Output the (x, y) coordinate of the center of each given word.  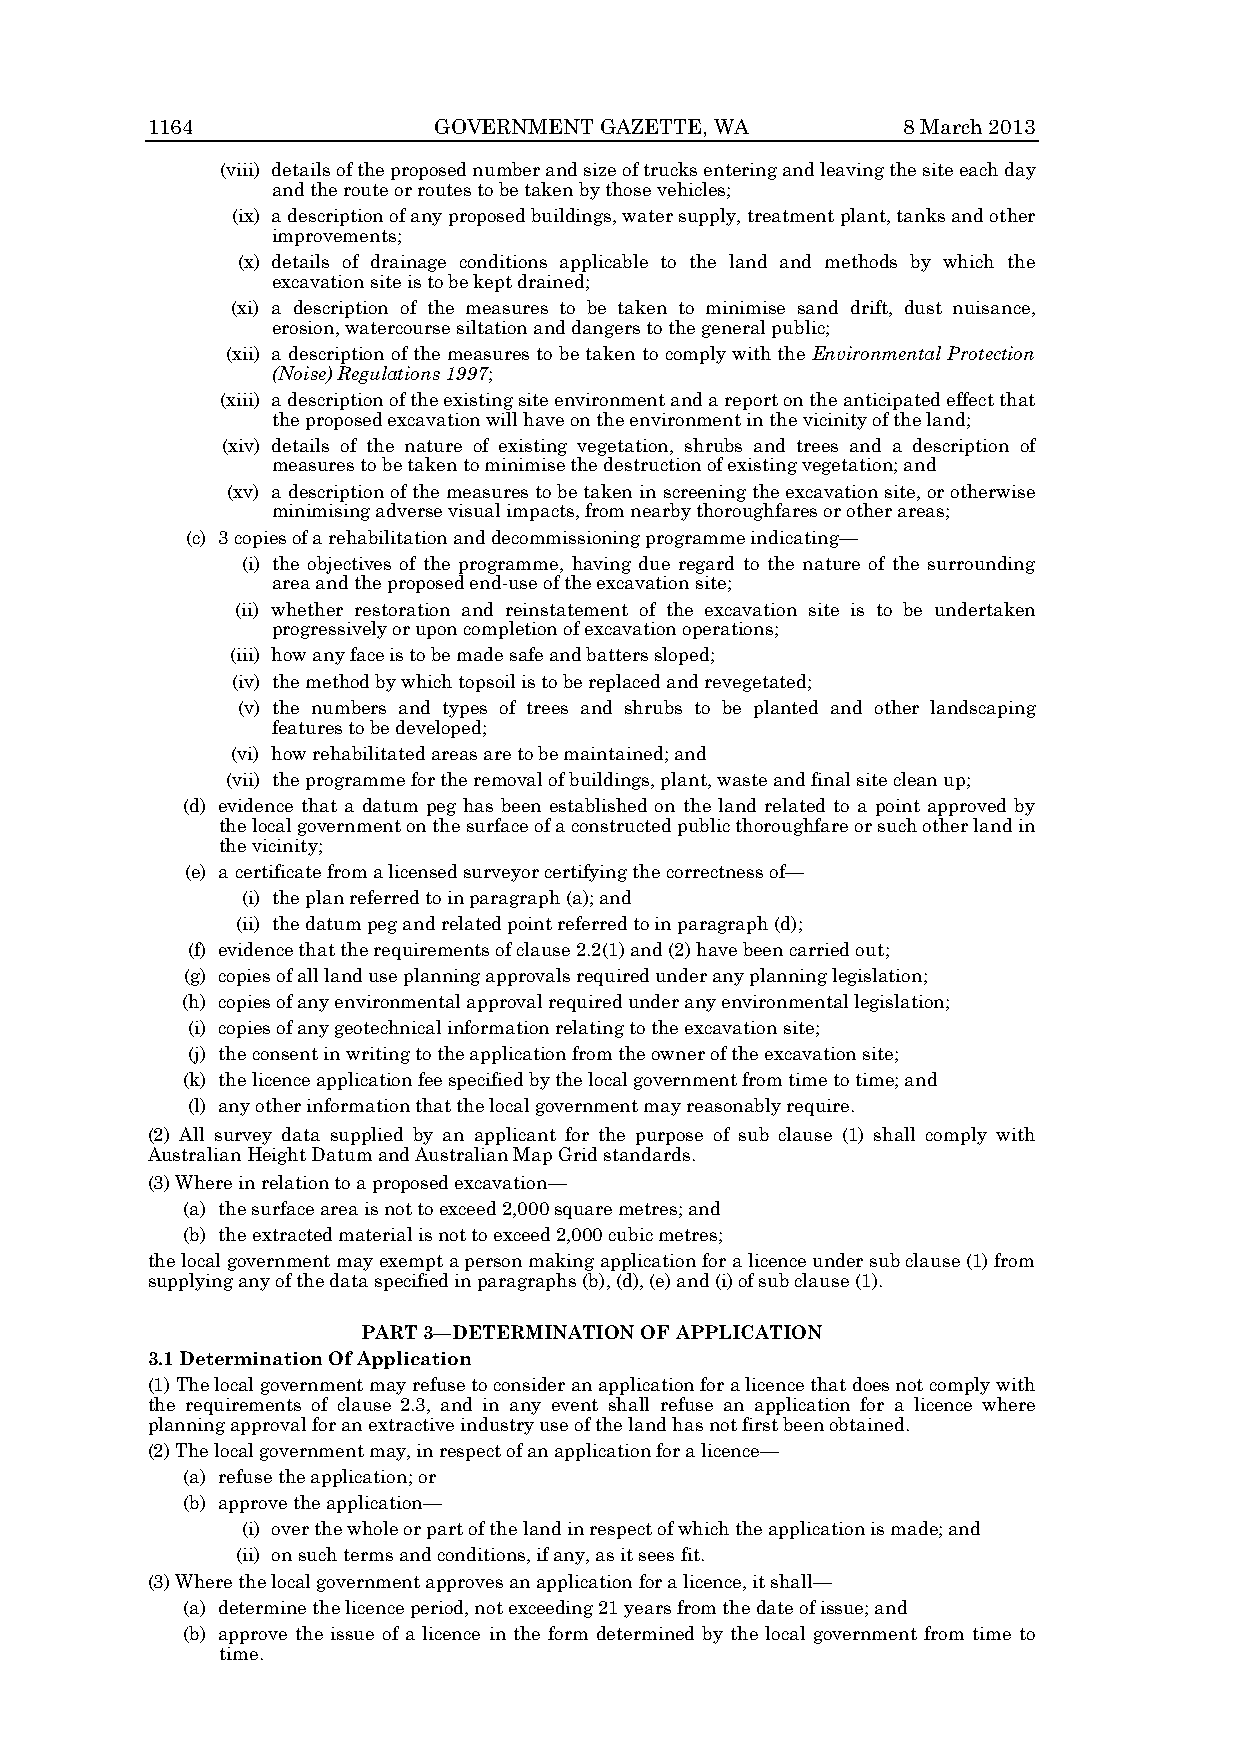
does (871, 1384)
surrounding (981, 565)
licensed (422, 871)
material (375, 1234)
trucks (670, 169)
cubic (631, 1234)
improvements (334, 237)
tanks (921, 215)
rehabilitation (388, 537)
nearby (661, 512)
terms (368, 1555)
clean (915, 779)
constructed (621, 825)
